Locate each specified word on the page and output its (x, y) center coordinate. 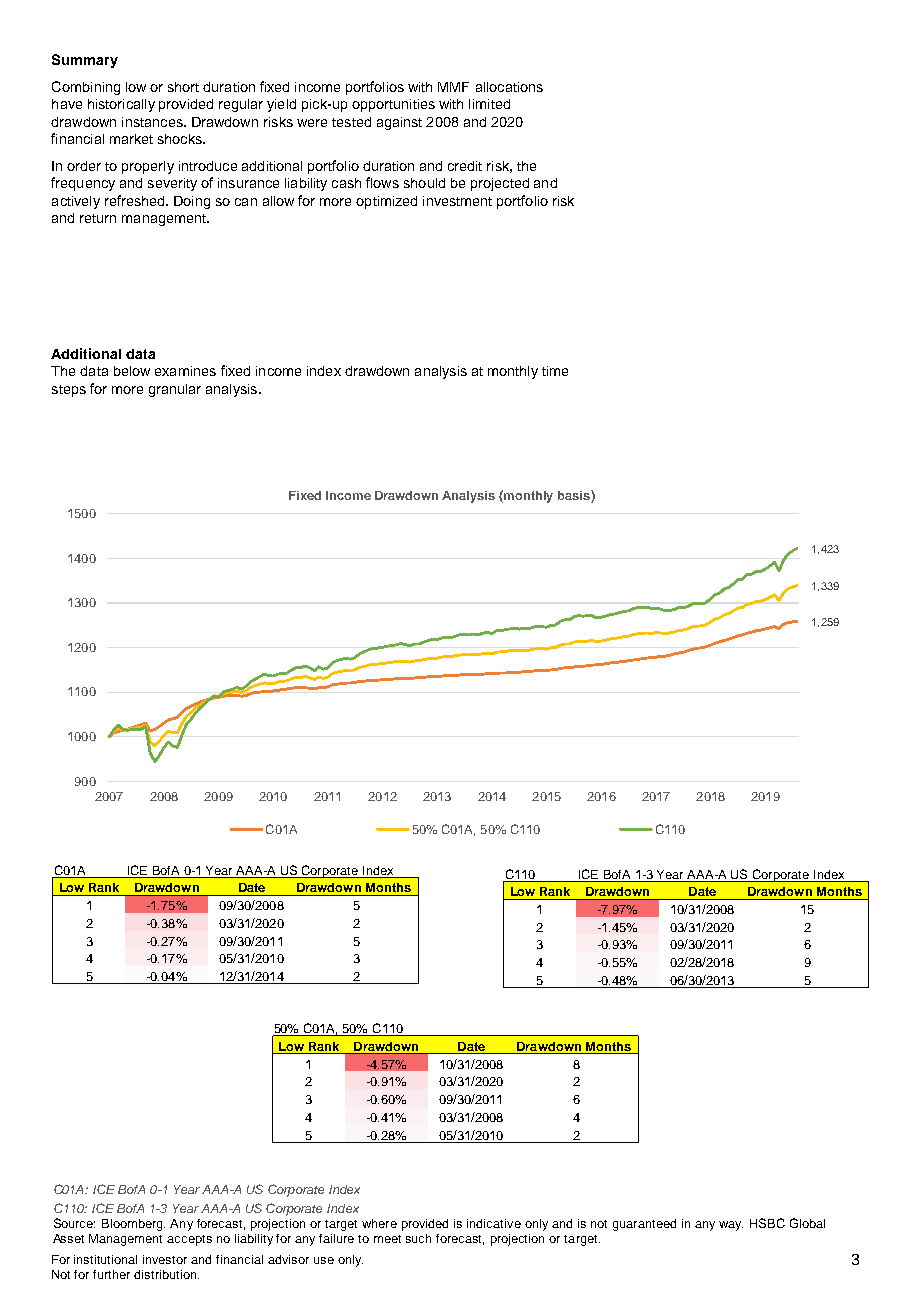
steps (69, 391)
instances (153, 122)
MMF (453, 87)
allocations (509, 87)
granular (175, 390)
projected (500, 184)
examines (185, 371)
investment (457, 201)
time (555, 371)
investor (165, 1259)
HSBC (767, 1223)
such (418, 1238)
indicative (494, 1223)
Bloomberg (133, 1225)
